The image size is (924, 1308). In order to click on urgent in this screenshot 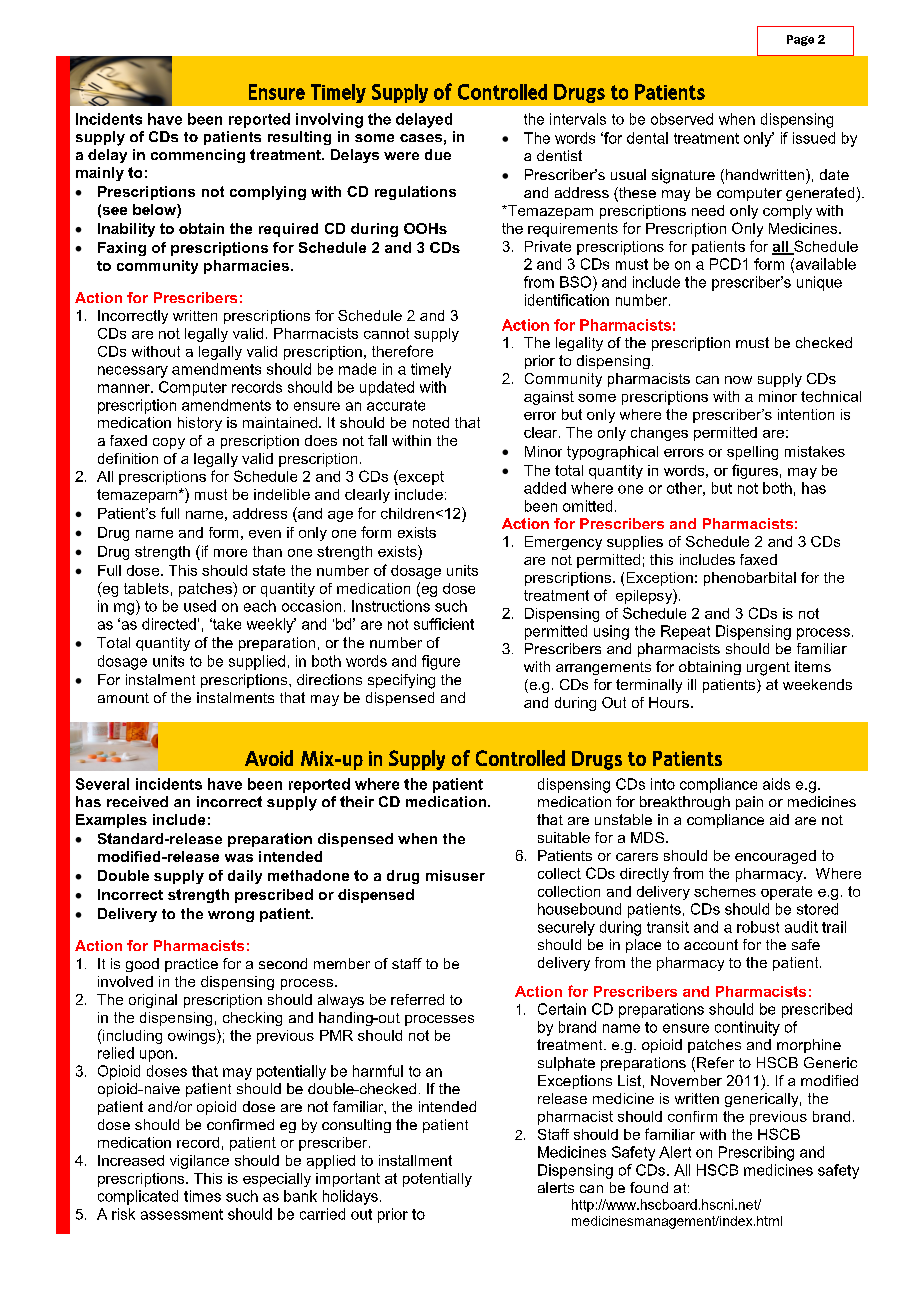, I will do `click(768, 669)`.
